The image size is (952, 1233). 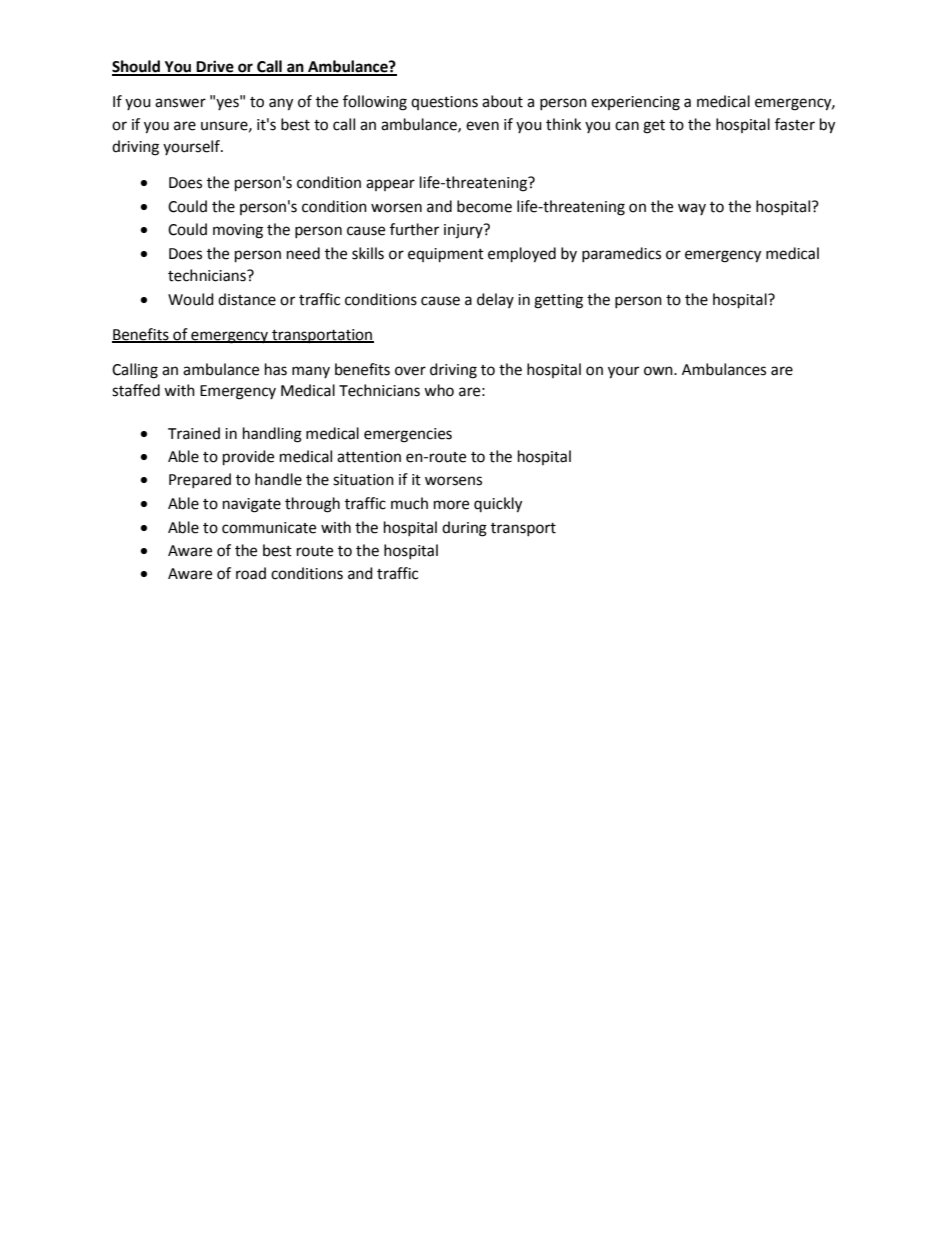 I want to click on questions, so click(x=444, y=103).
